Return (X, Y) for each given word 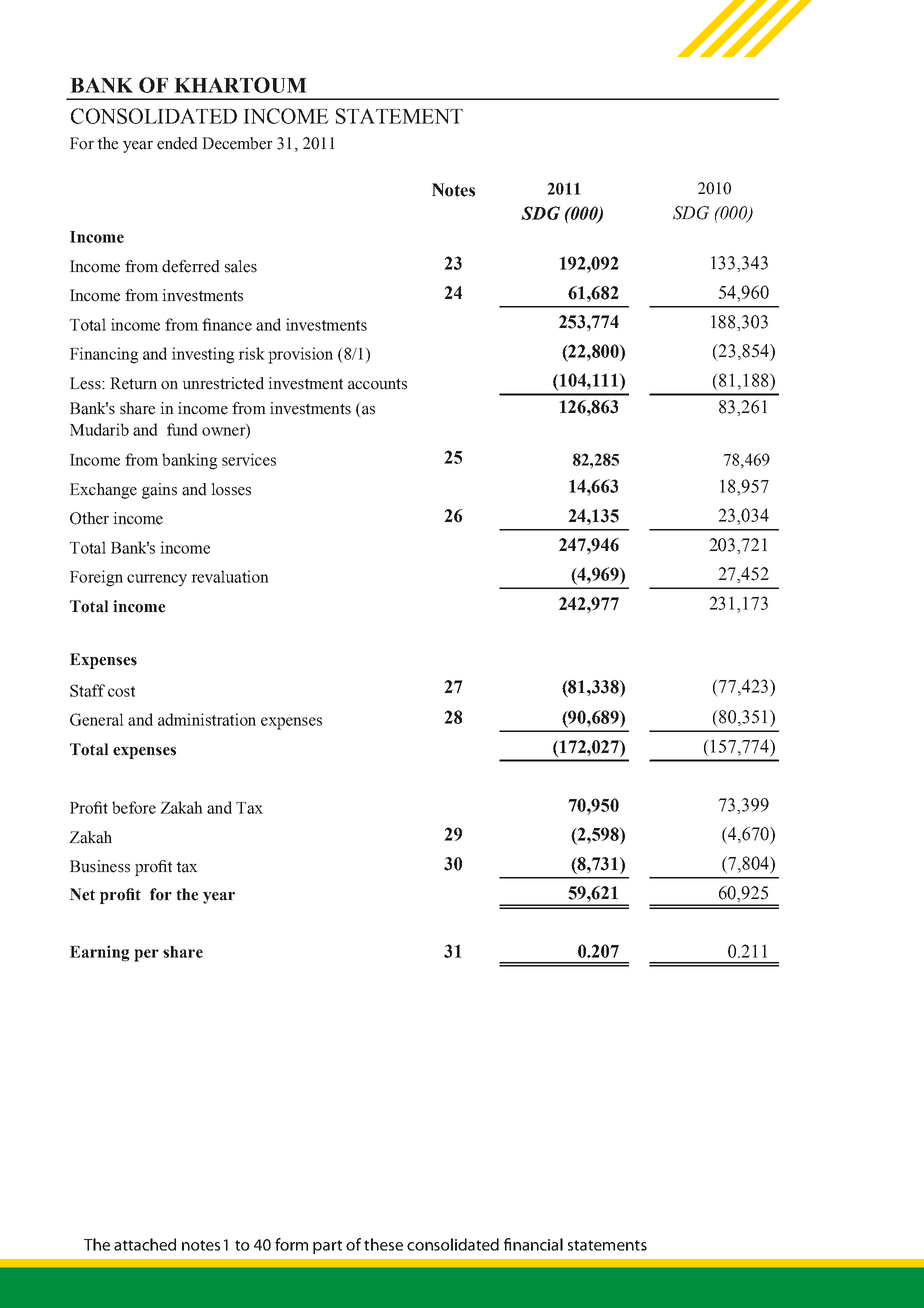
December (237, 143)
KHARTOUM (240, 85)
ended (177, 143)
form (291, 1244)
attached (145, 1244)
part (327, 1247)
